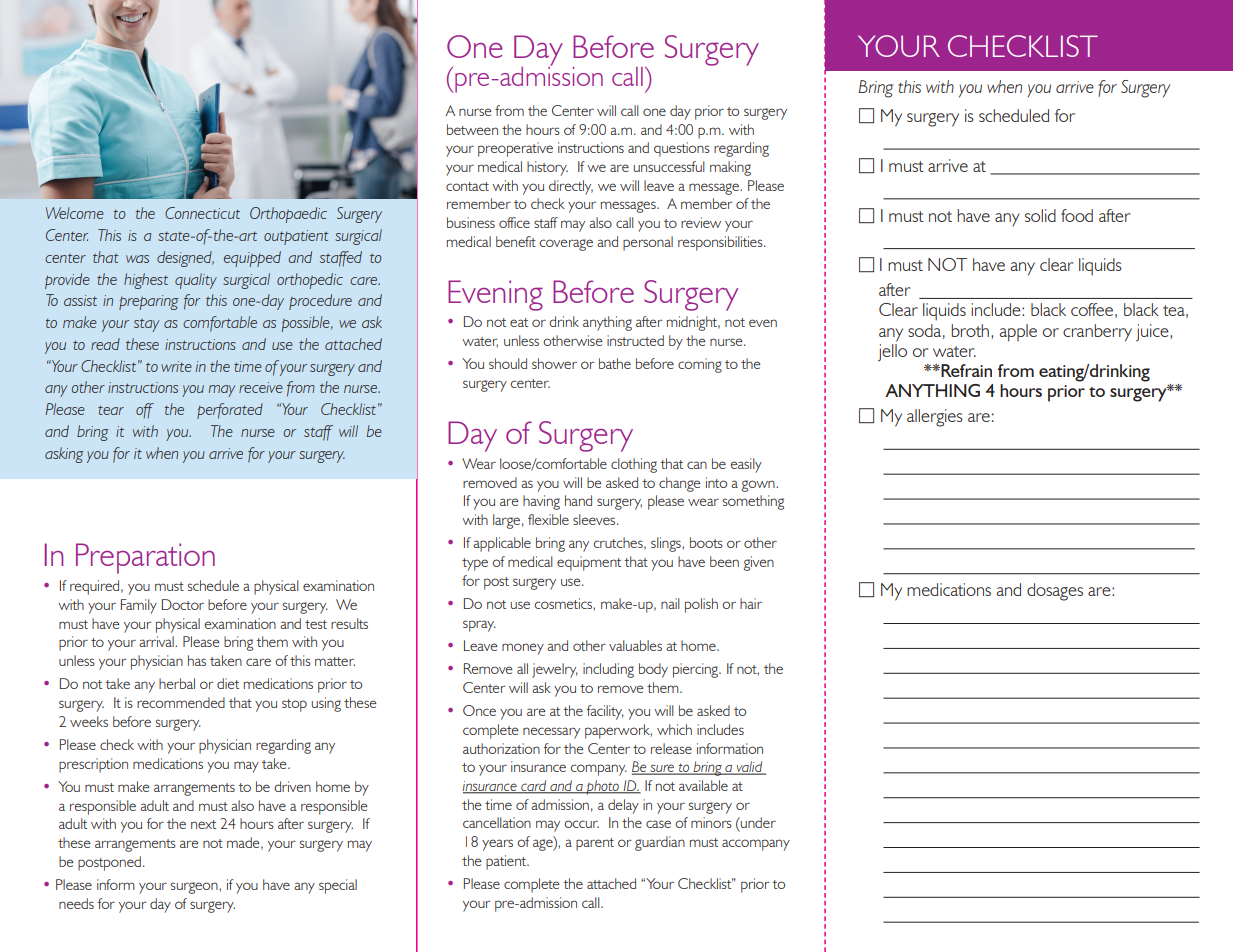  What do you see at coordinates (202, 213) in the page?
I see `Connecticut` at bounding box center [202, 213].
